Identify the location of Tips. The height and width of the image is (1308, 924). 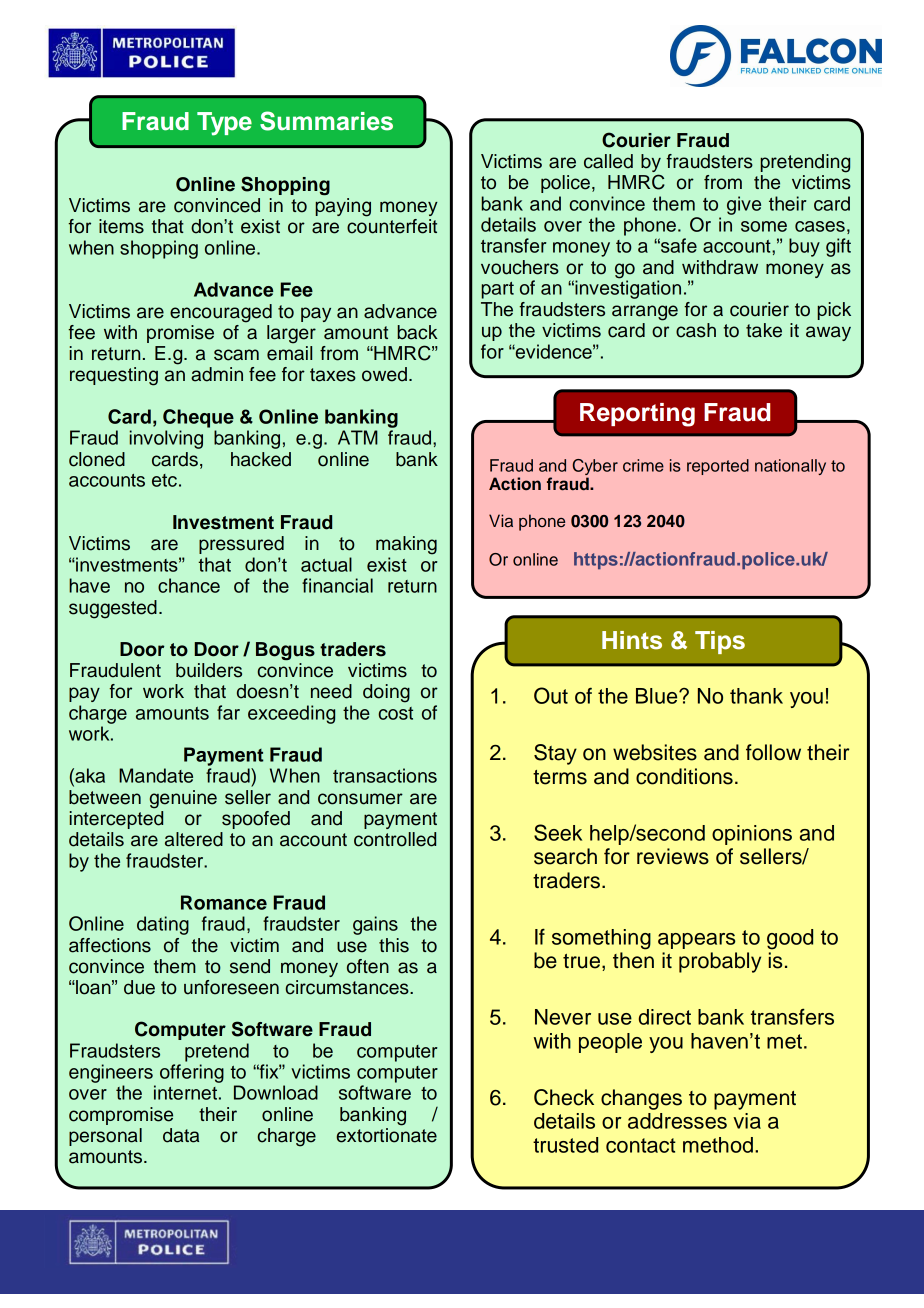
(720, 642).
